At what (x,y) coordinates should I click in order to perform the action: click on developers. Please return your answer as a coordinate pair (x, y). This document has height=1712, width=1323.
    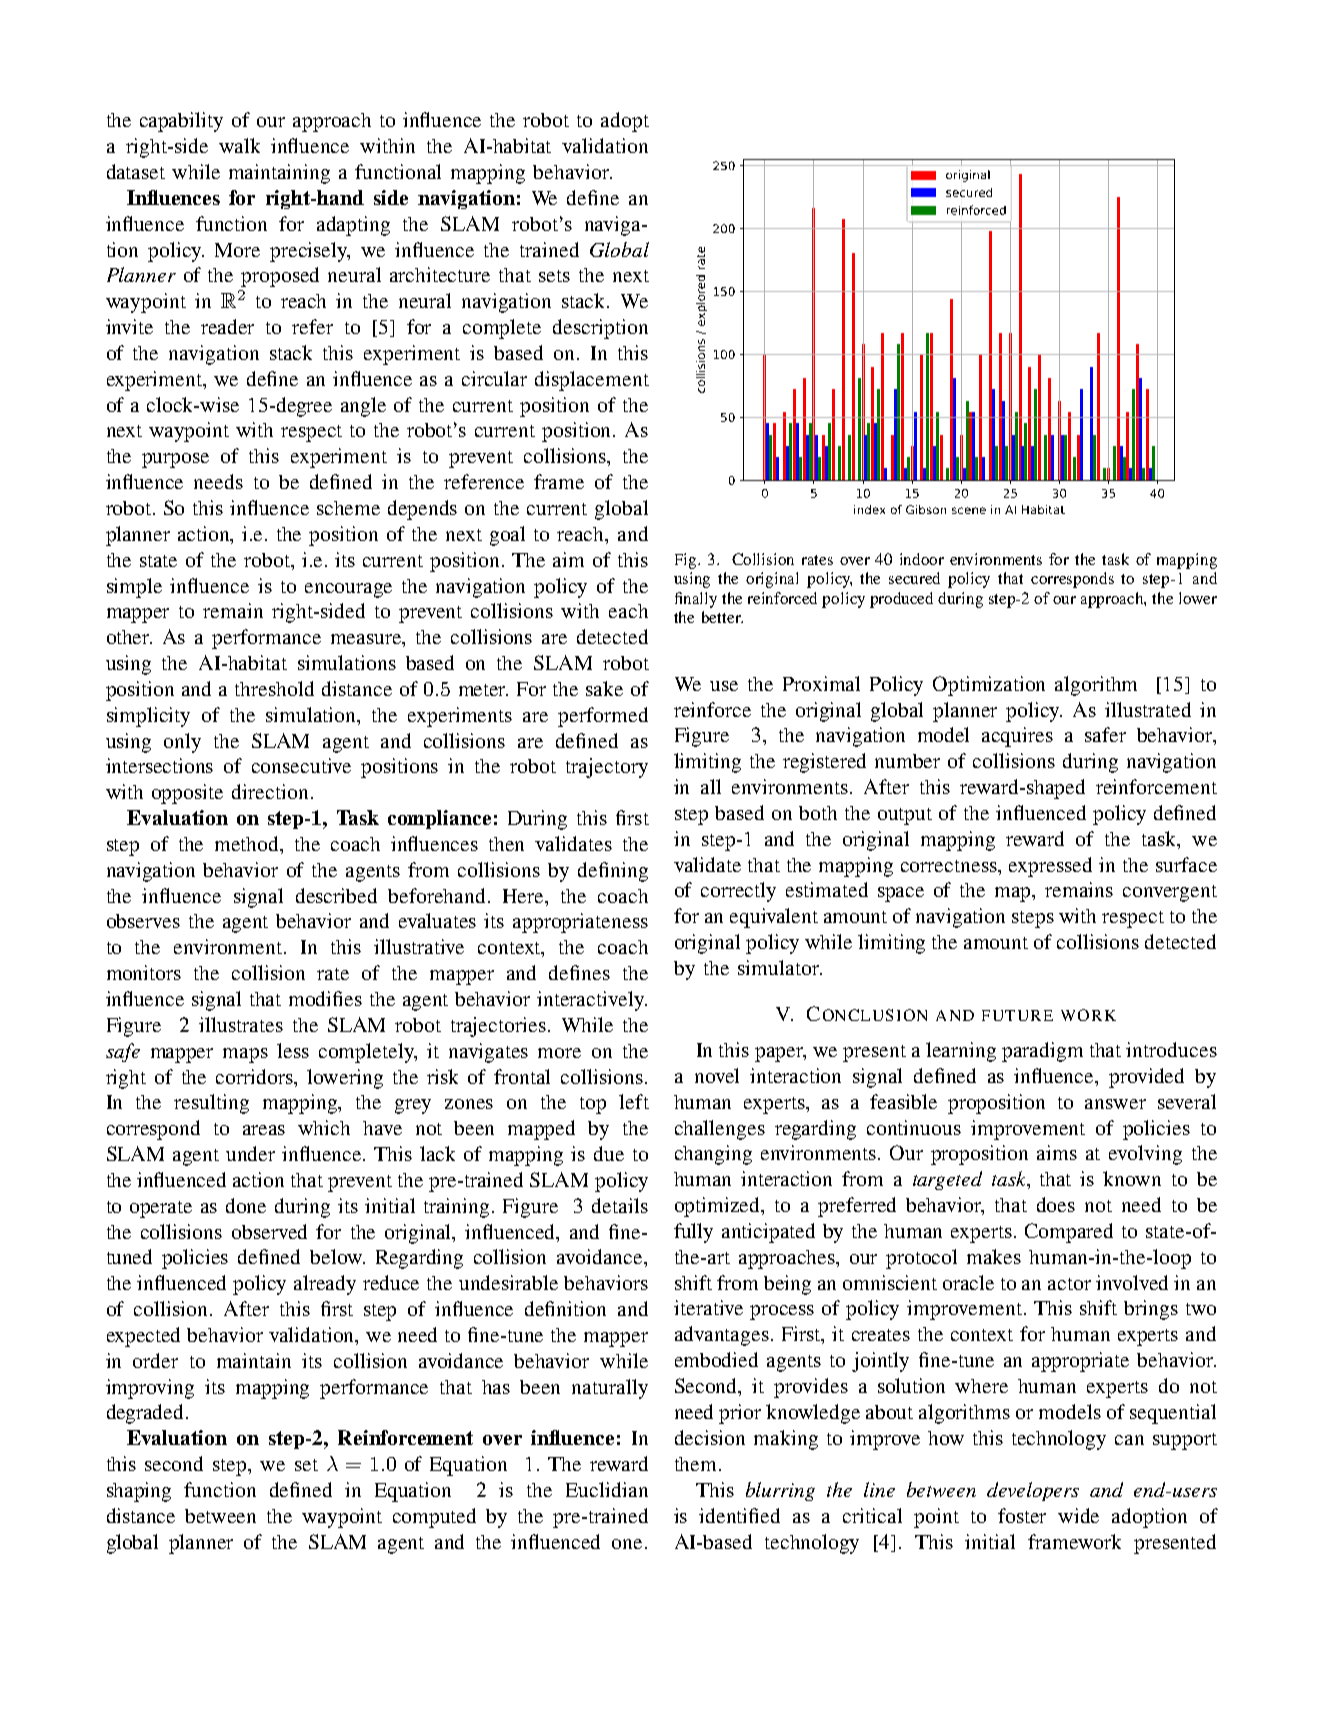
    Looking at the image, I should click on (1033, 1491).
